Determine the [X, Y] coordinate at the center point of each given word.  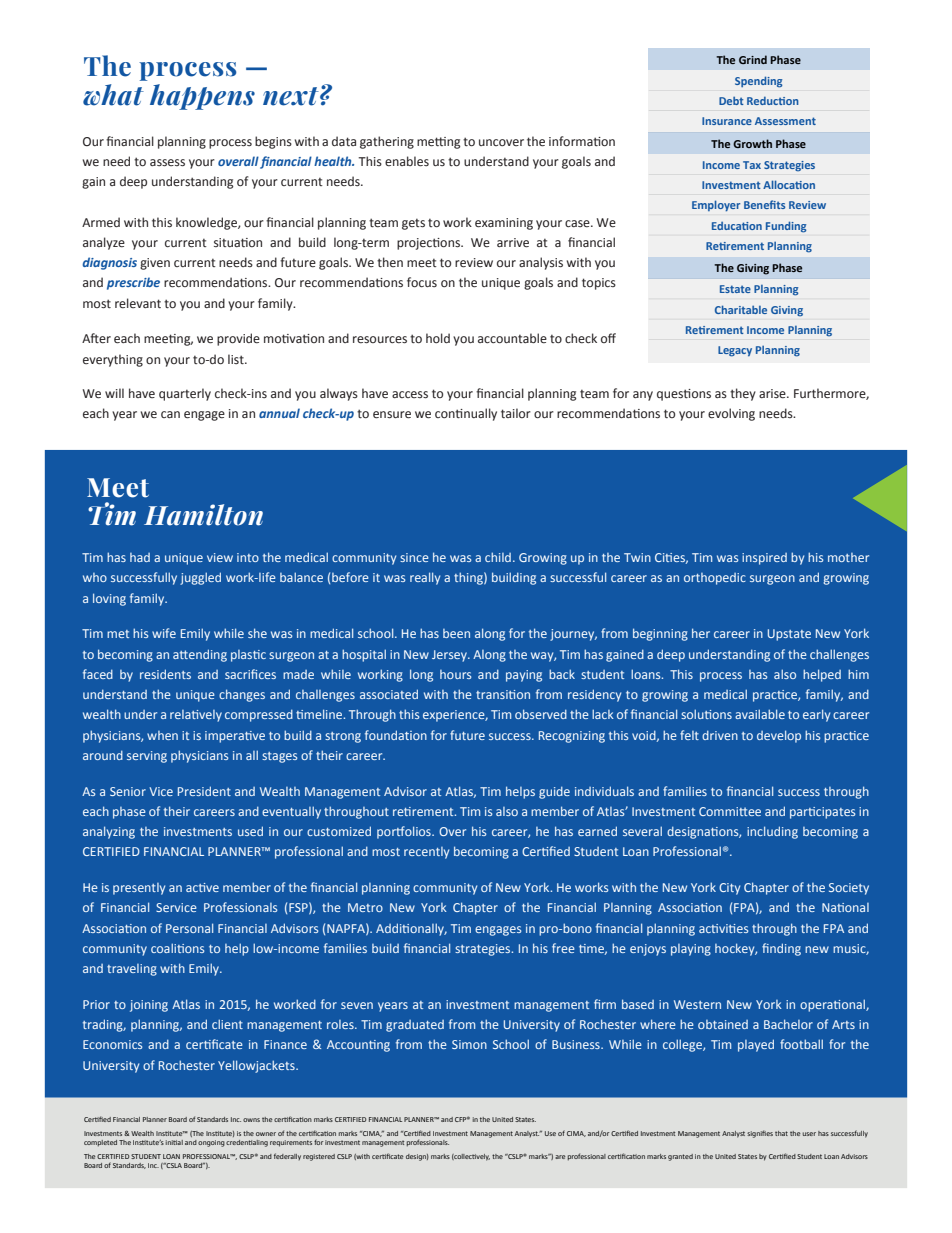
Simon [469, 1044]
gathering [387, 142]
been [456, 633]
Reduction [773, 101]
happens [202, 97]
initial [174, 1142]
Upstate [789, 635]
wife [164, 633]
